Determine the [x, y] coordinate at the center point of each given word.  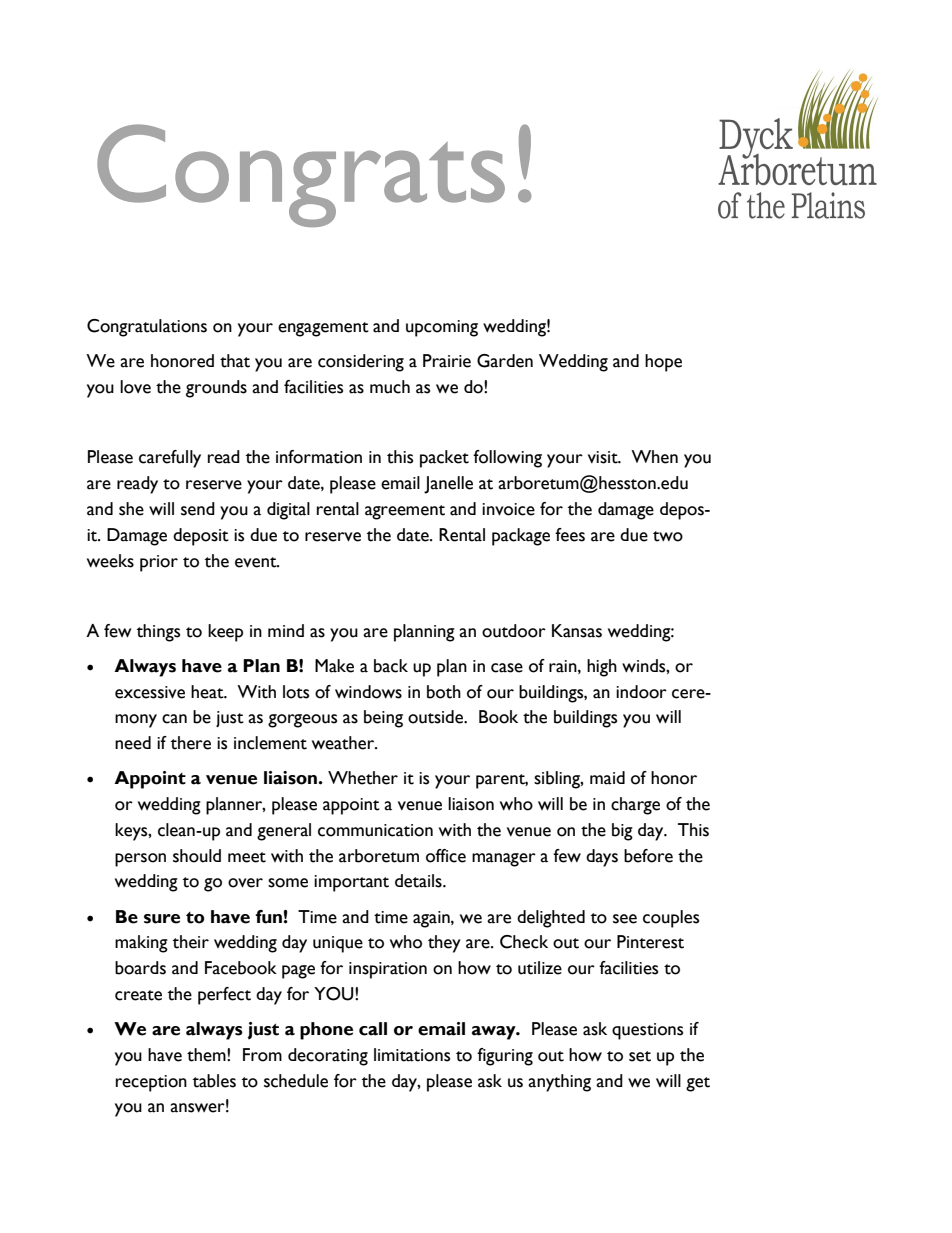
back [391, 666]
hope [663, 363]
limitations [412, 1055]
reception [151, 1083]
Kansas [577, 631]
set [640, 1056]
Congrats [301, 175]
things [158, 633]
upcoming [442, 328]
